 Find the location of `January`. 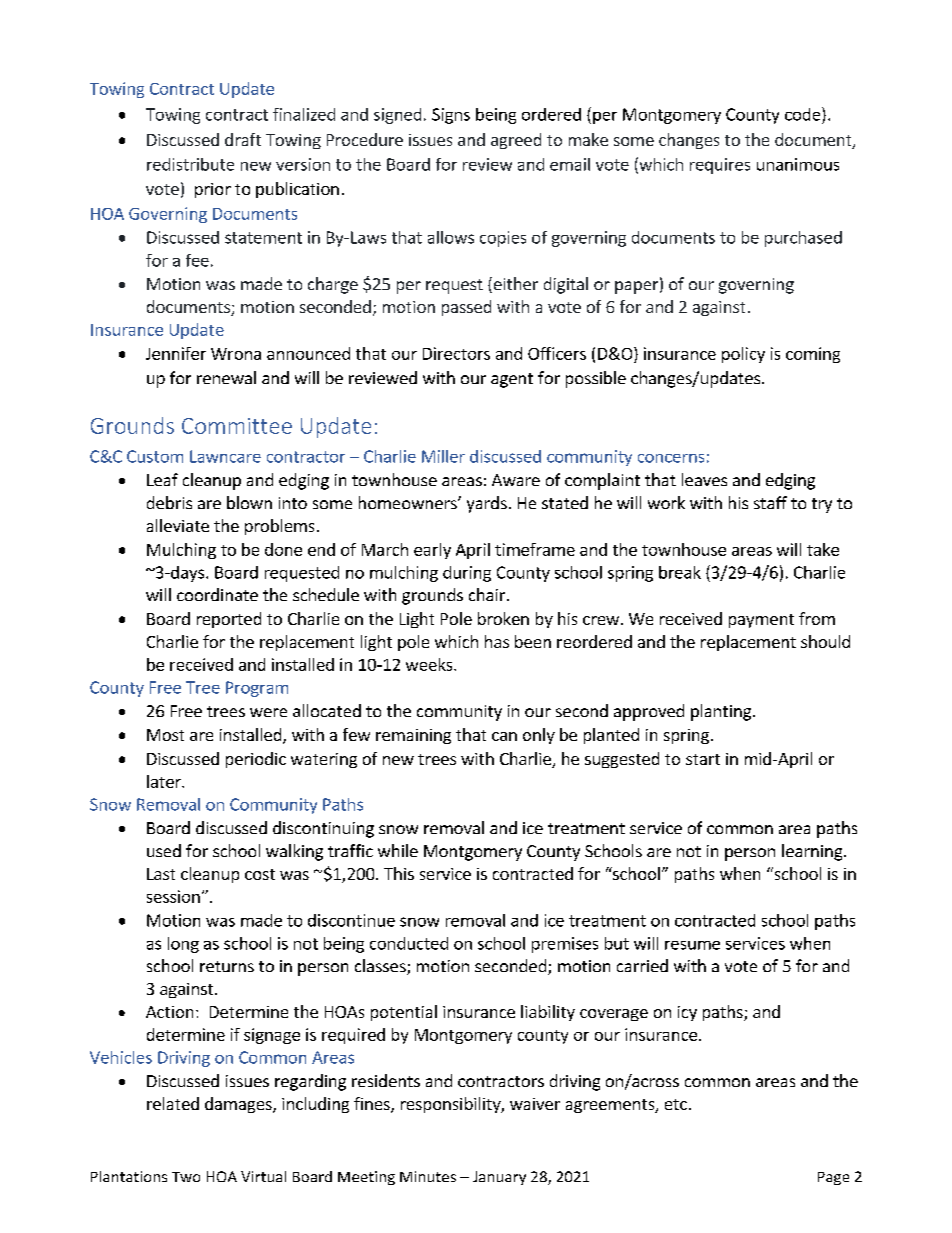

January is located at coordinates (499, 1178).
